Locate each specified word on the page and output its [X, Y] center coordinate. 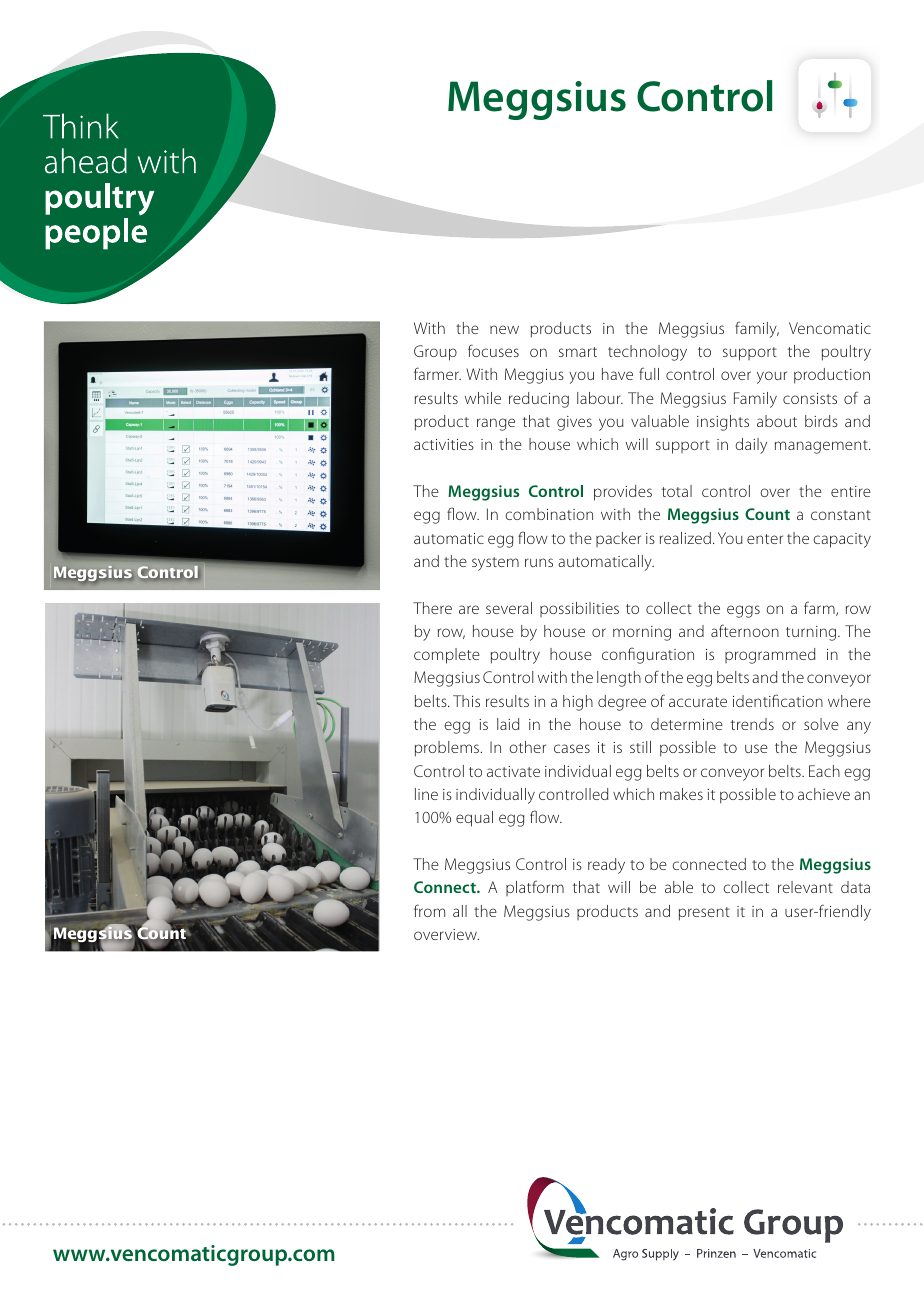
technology [647, 353]
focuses [493, 350]
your [772, 377]
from [429, 910]
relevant [805, 887]
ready [606, 866]
